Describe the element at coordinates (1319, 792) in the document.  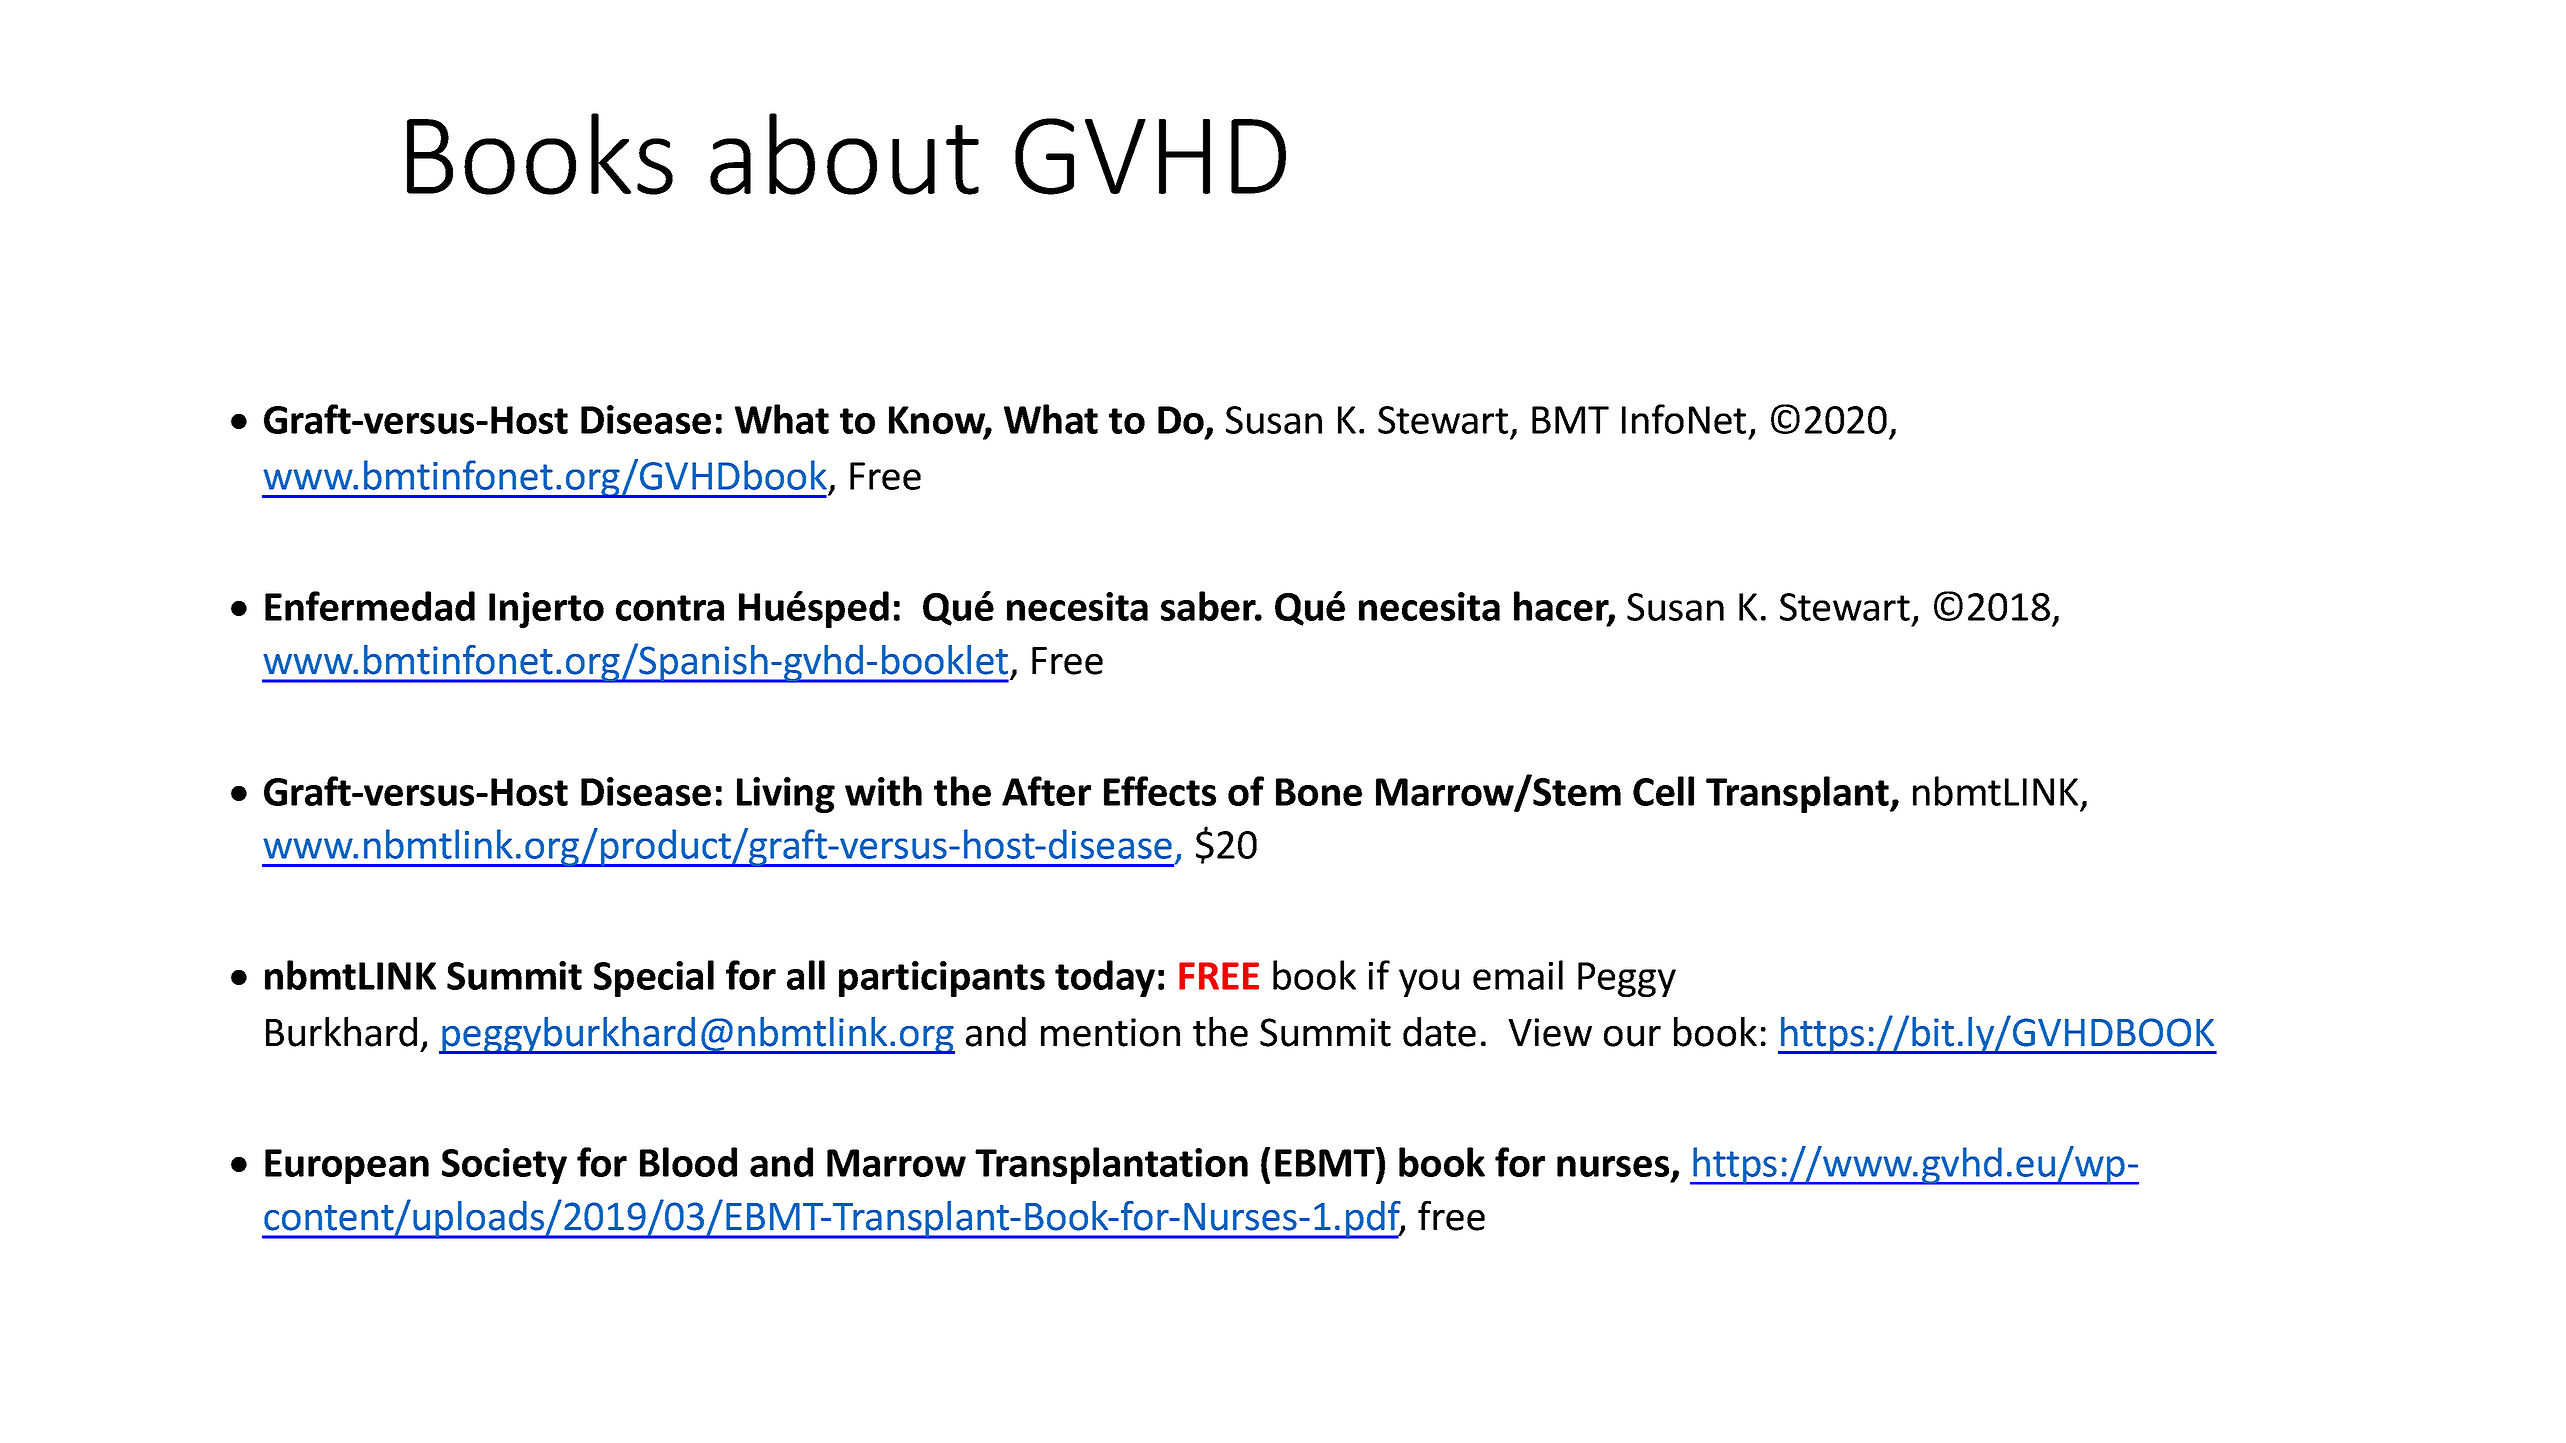
I see `Bone` at that location.
